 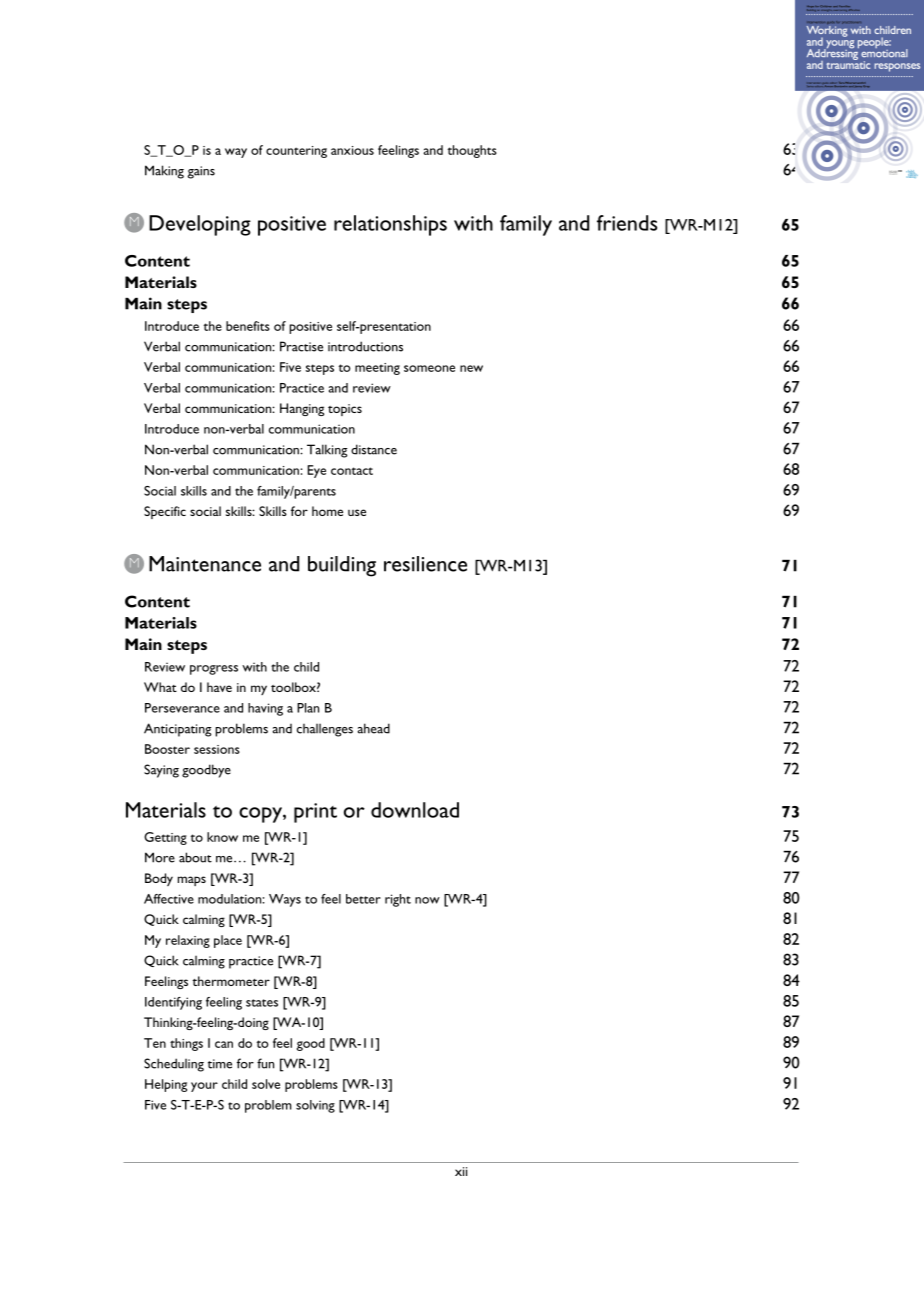 What do you see at coordinates (627, 223) in the page?
I see `friends` at bounding box center [627, 223].
